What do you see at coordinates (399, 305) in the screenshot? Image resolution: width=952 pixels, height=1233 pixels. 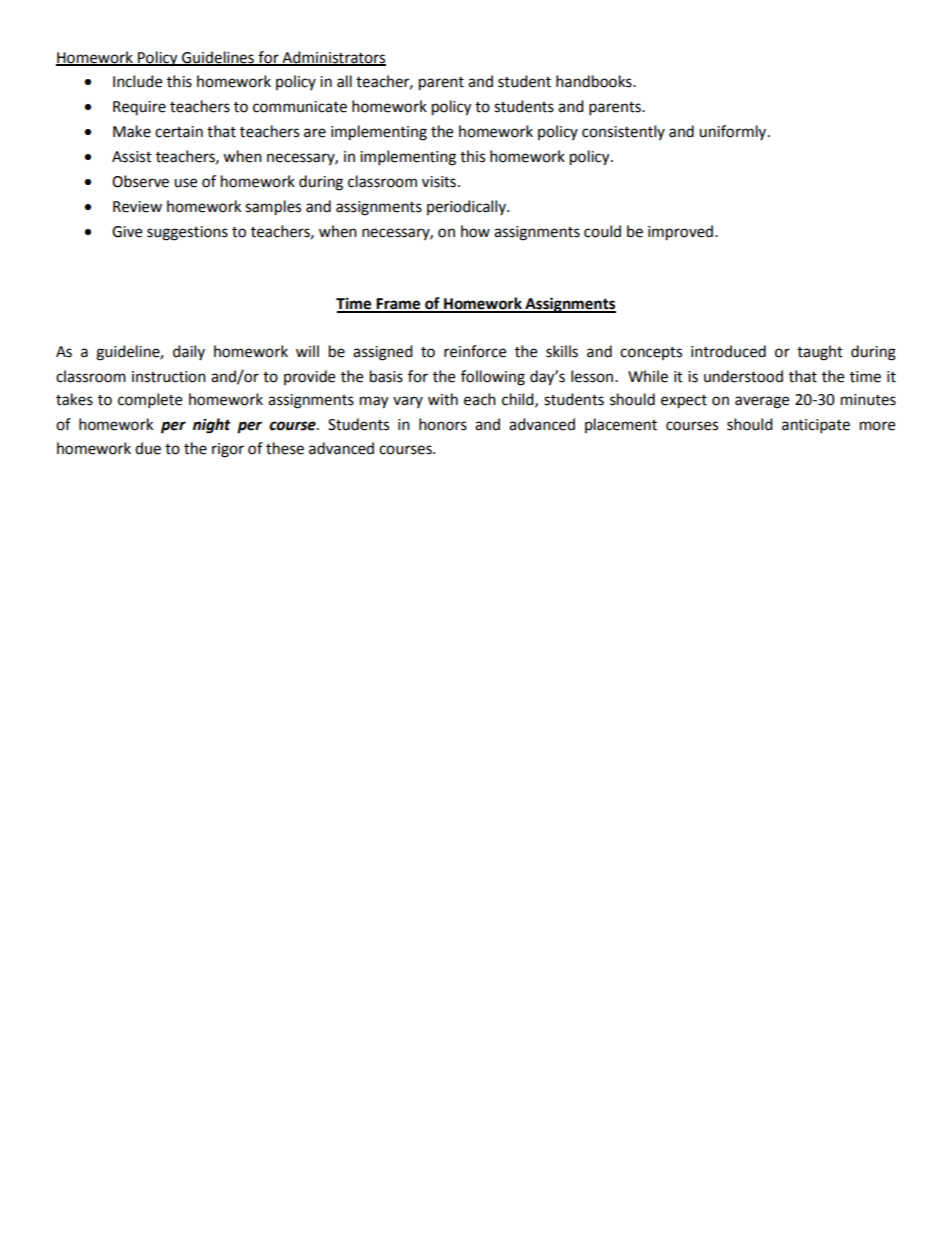 I see `Frame` at bounding box center [399, 305].
